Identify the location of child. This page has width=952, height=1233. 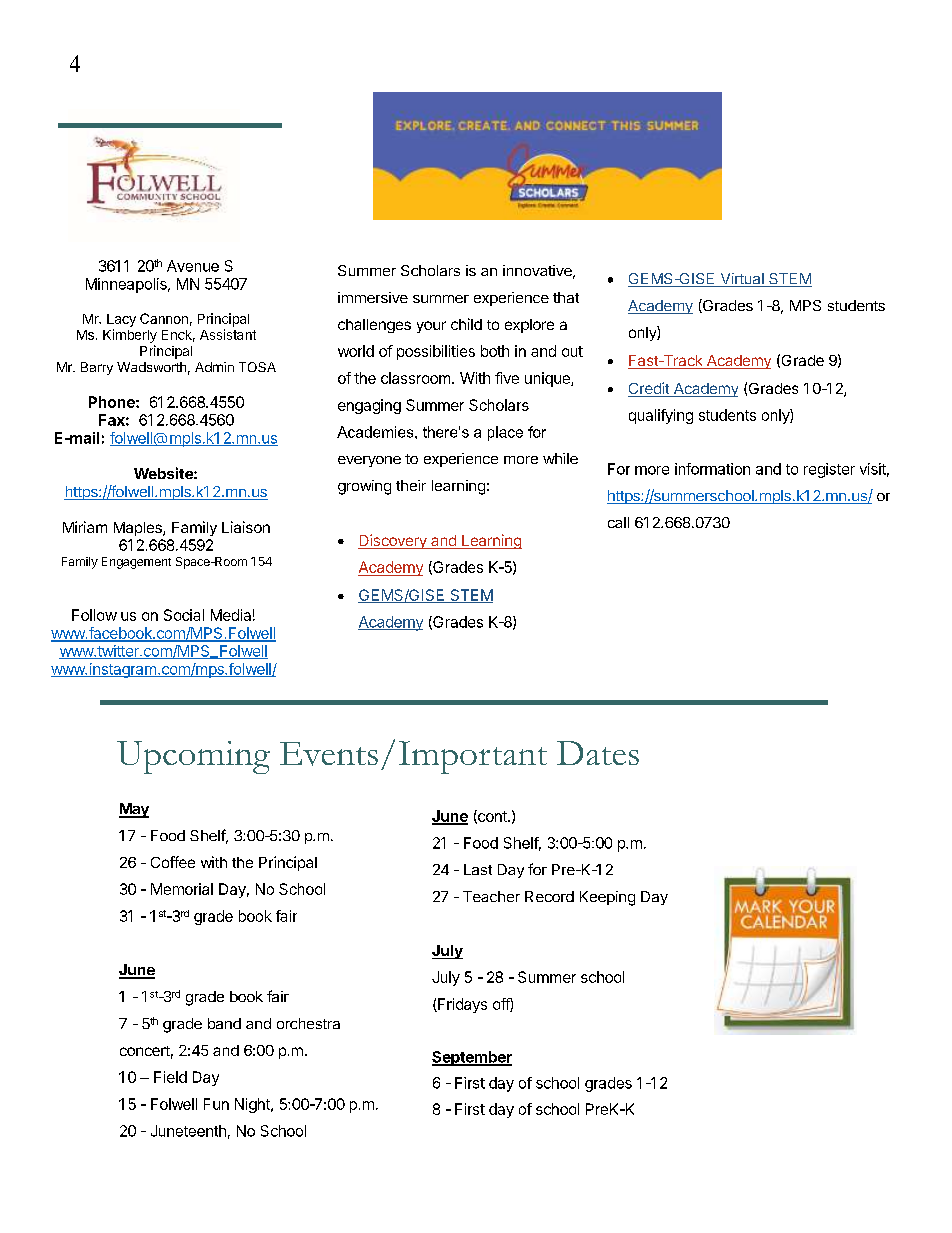
(466, 324).
